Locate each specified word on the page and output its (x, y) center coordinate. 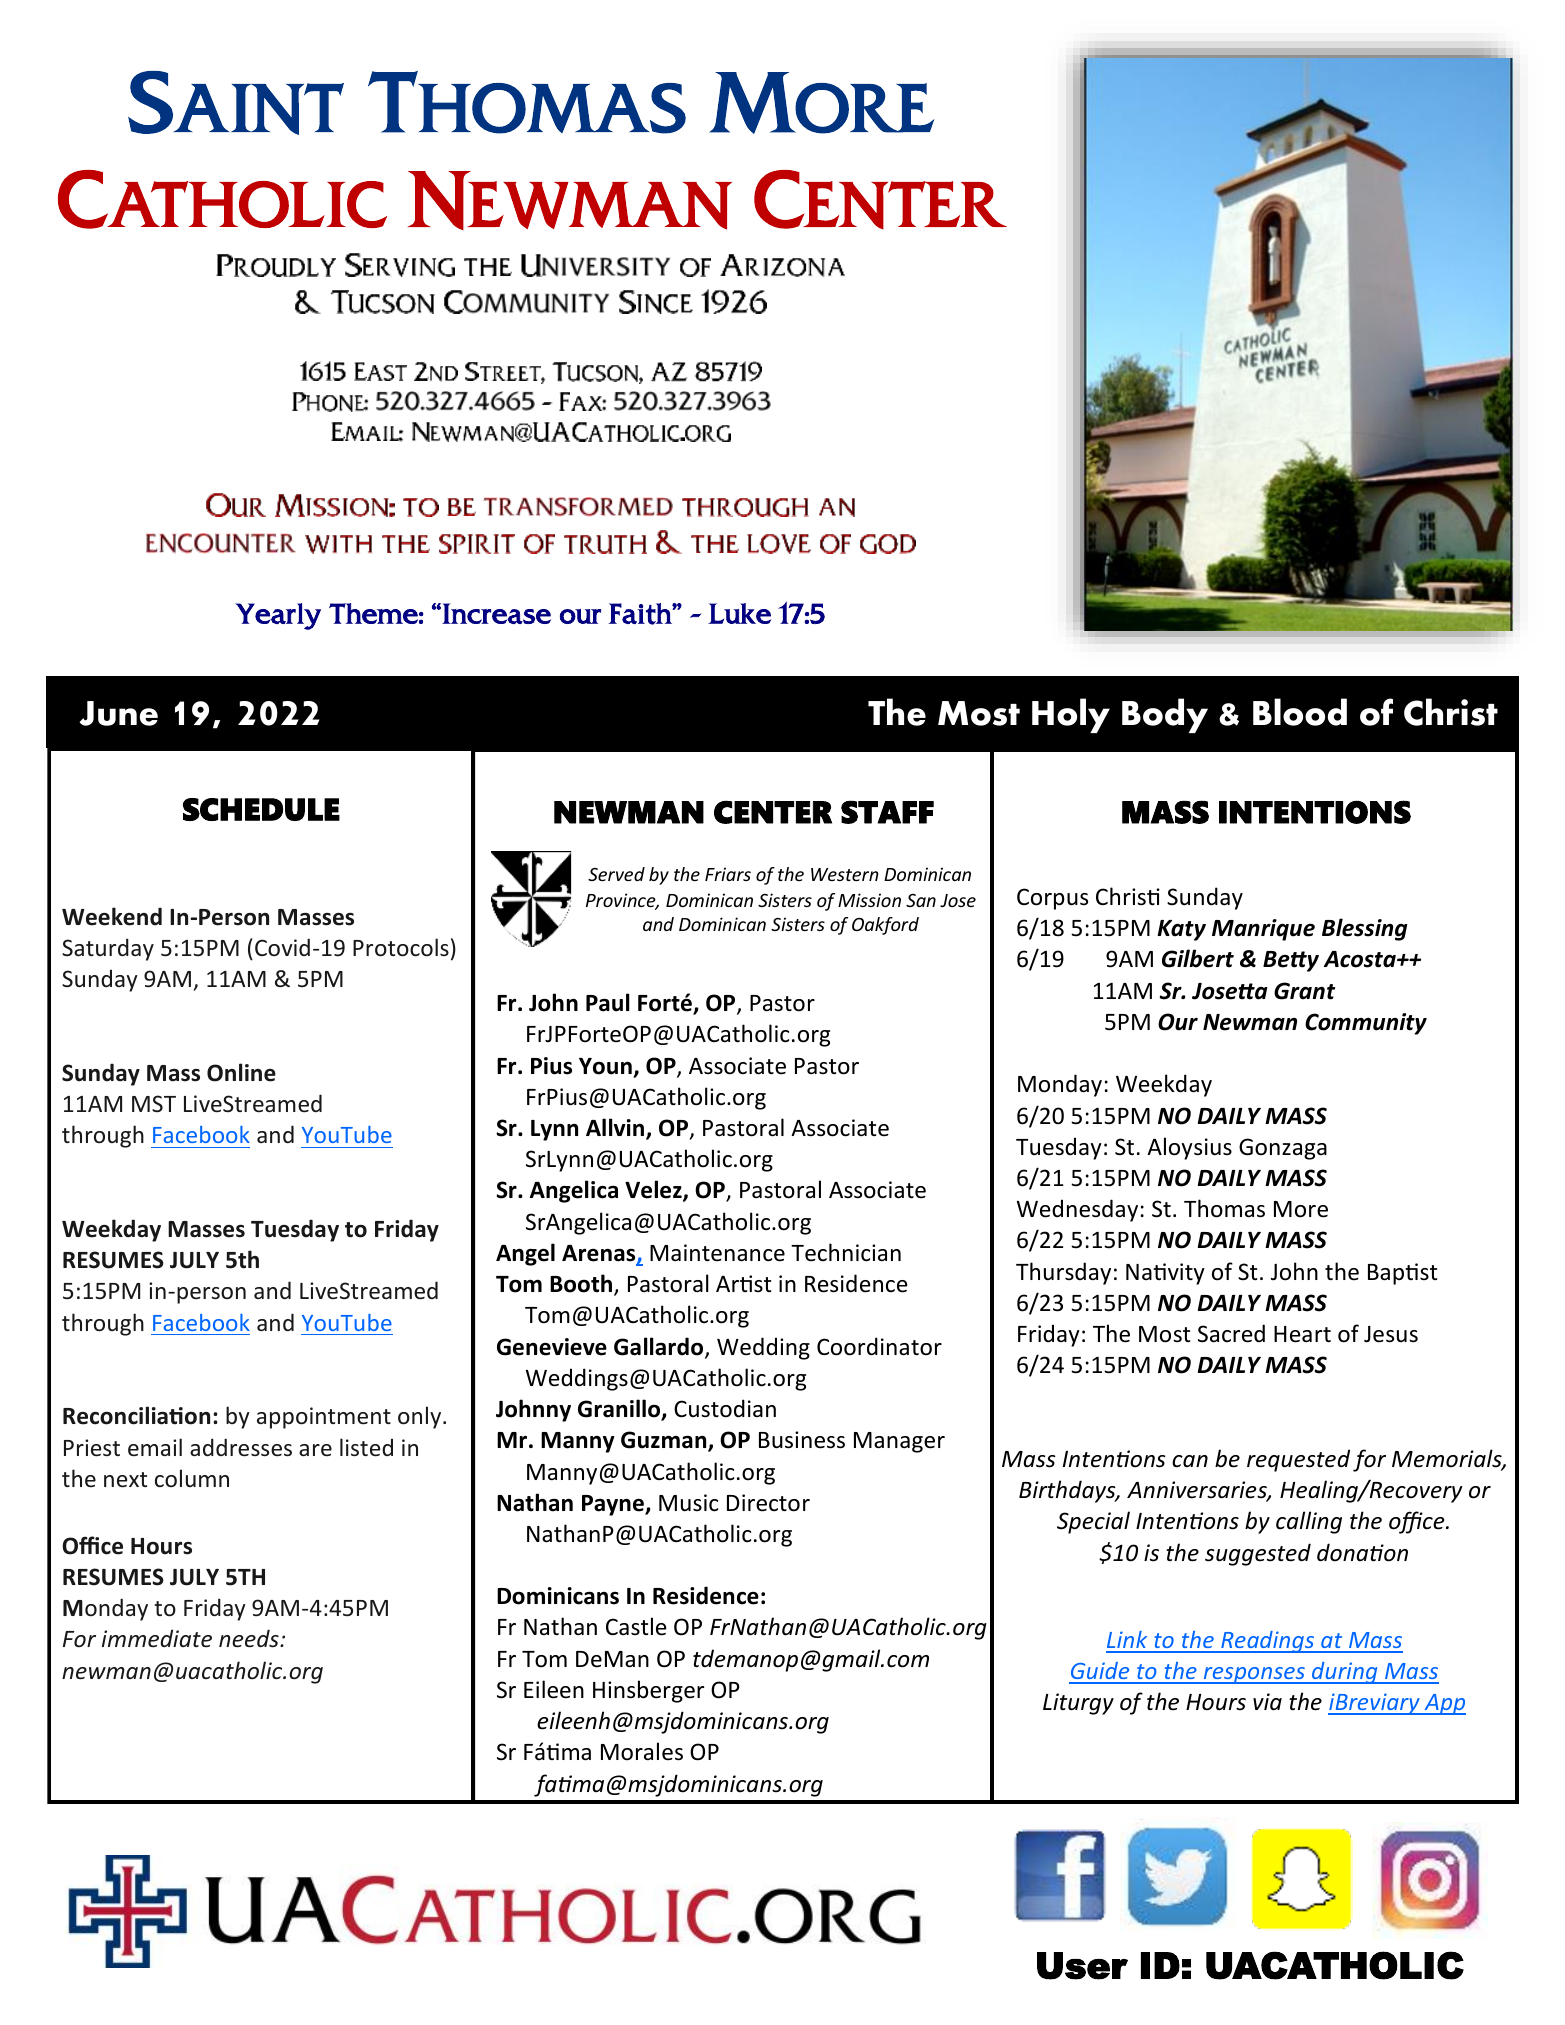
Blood (1300, 712)
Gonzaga (1283, 1149)
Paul (608, 1002)
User (1082, 1966)
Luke (740, 613)
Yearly (278, 616)
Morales (642, 1751)
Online (241, 1072)
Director (768, 1503)
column (192, 1478)
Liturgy (1078, 1704)
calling (1309, 1522)
